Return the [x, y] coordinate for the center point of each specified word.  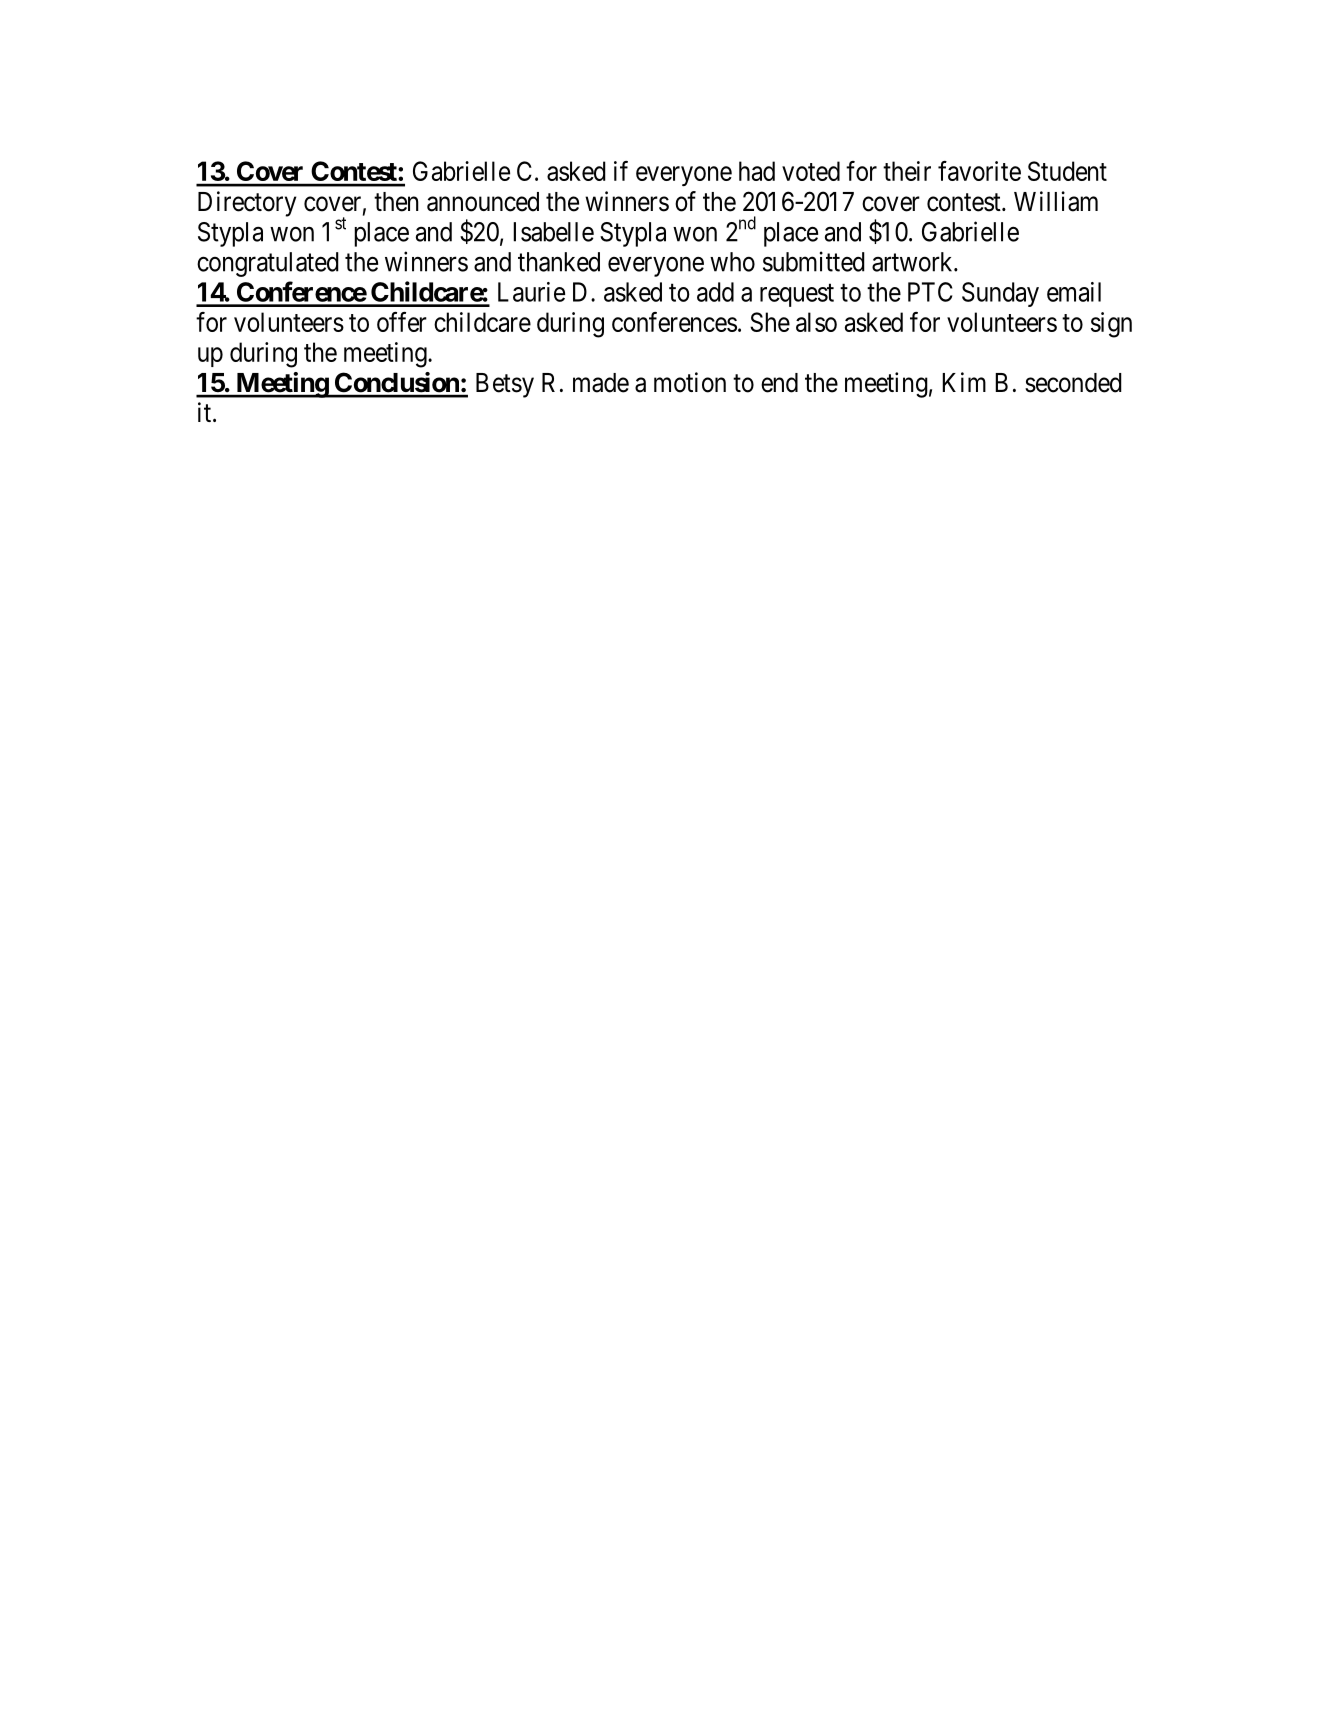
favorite [979, 171]
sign [1111, 325]
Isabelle [553, 232]
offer [402, 322]
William [1056, 201]
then [396, 202]
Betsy [505, 385]
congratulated [268, 264]
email [1074, 292]
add [715, 292]
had [757, 171]
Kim [964, 382]
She [770, 322]
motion [690, 382]
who [732, 262]
